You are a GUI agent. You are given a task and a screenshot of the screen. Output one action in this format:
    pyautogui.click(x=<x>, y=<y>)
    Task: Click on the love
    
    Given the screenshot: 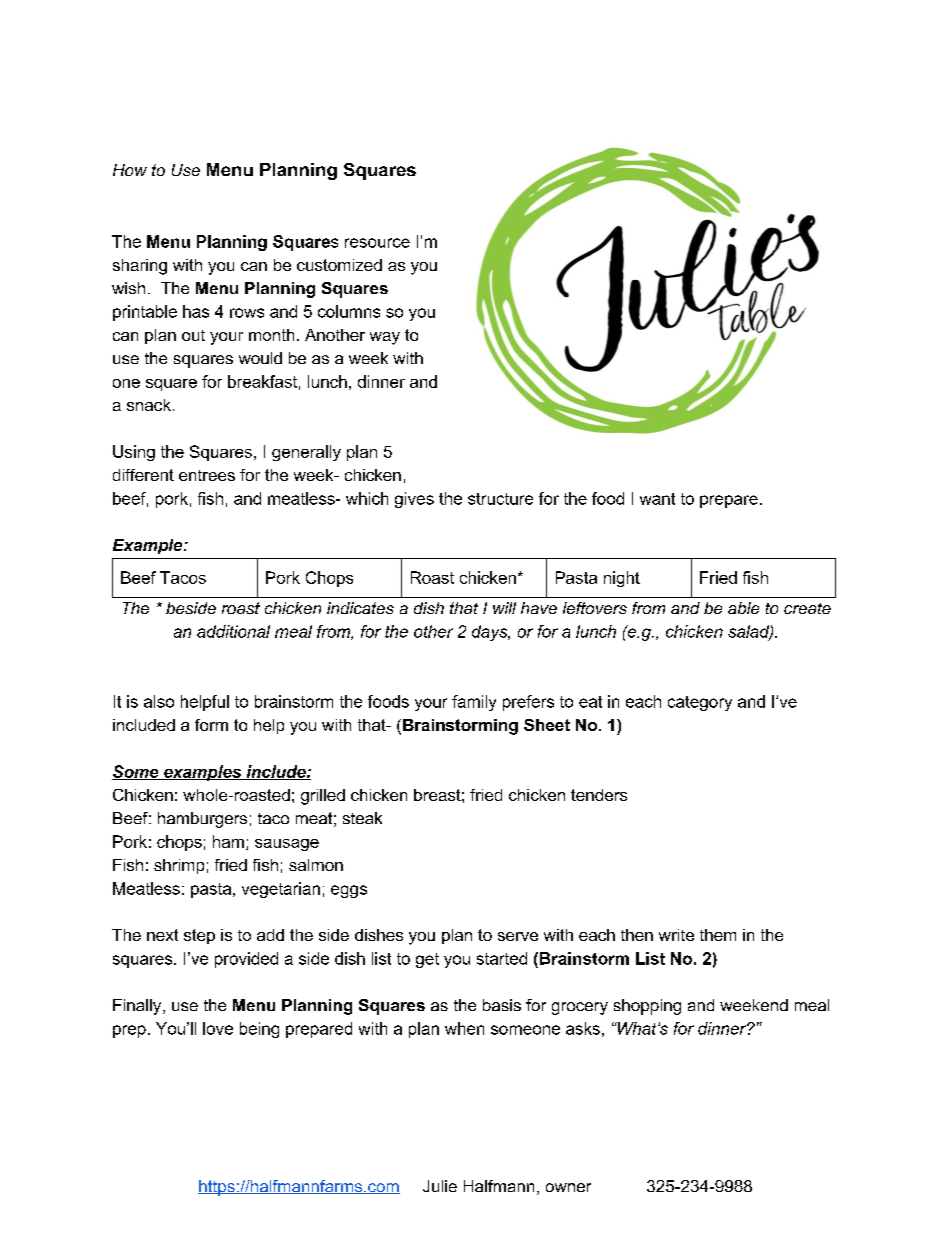 What is the action you would take?
    pyautogui.click(x=218, y=1028)
